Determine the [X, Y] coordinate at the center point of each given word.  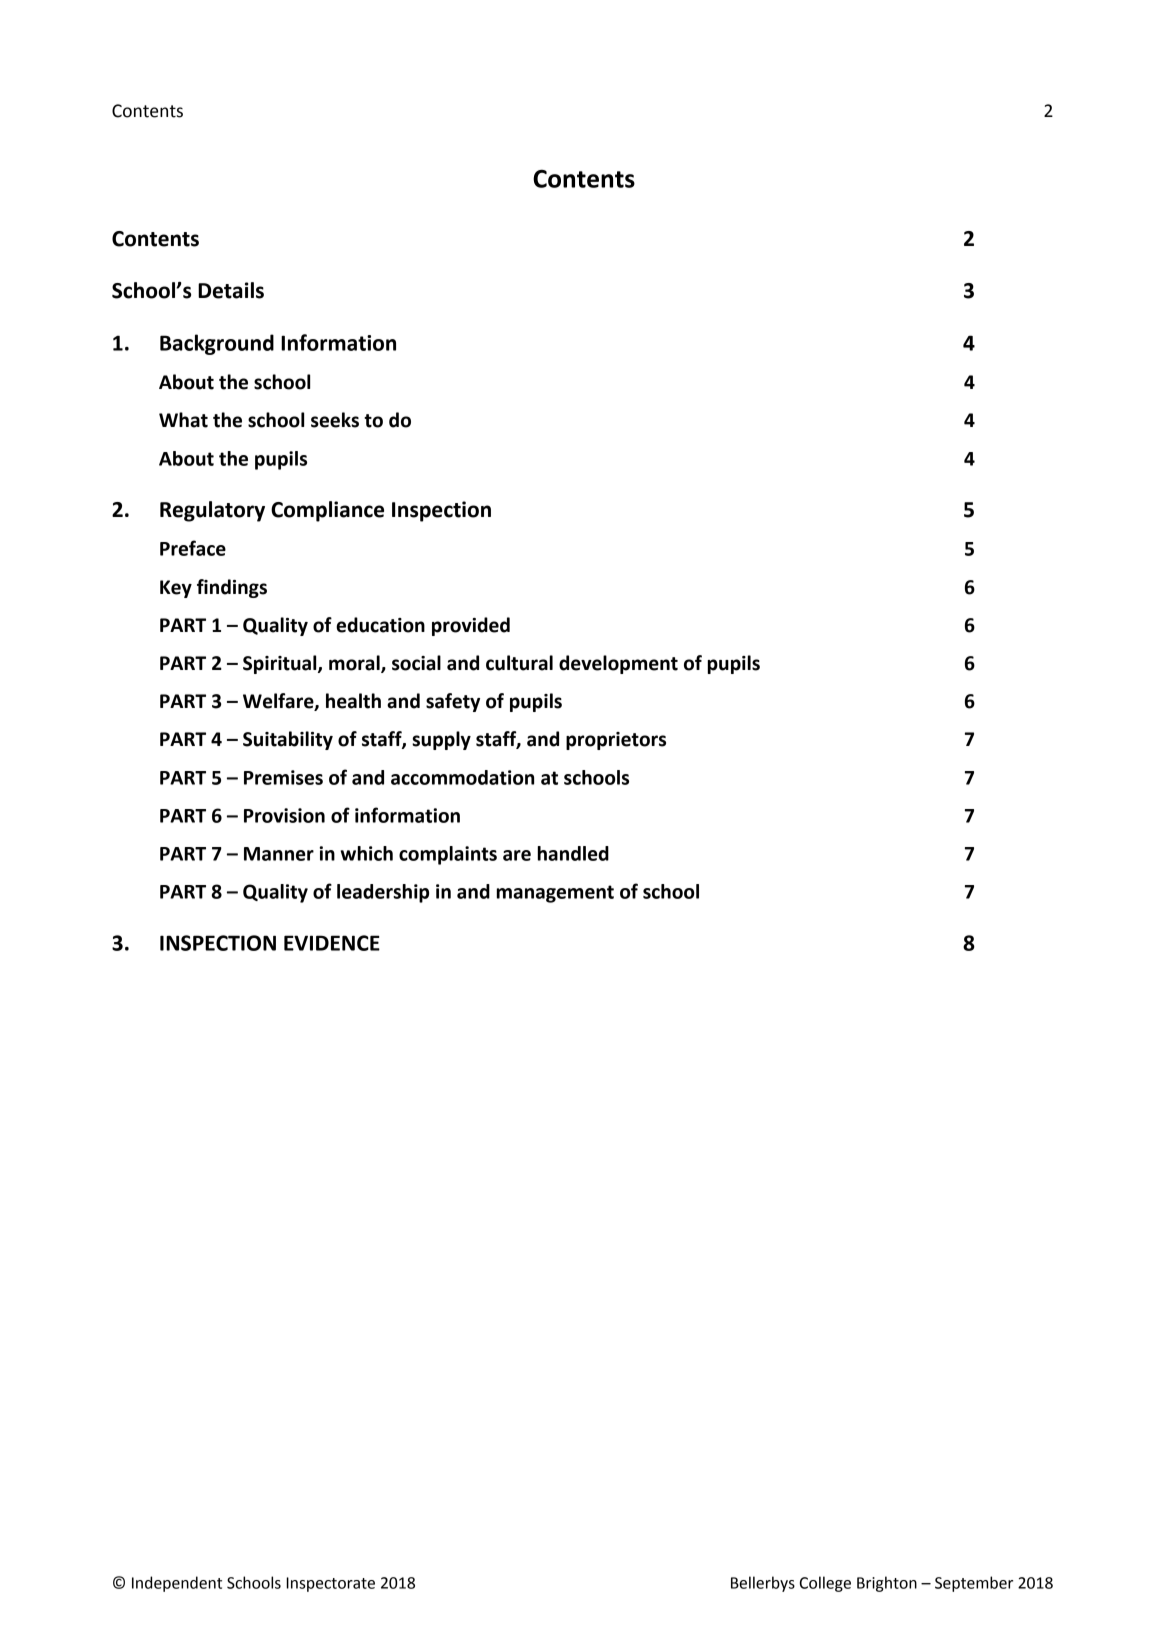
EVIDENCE [332, 943]
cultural [519, 663]
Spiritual [281, 664]
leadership [383, 893]
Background [217, 344]
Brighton [887, 1584]
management [555, 894]
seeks [335, 420]
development [618, 664]
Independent [177, 1584]
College [825, 1584]
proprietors [616, 741]
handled [573, 853]
